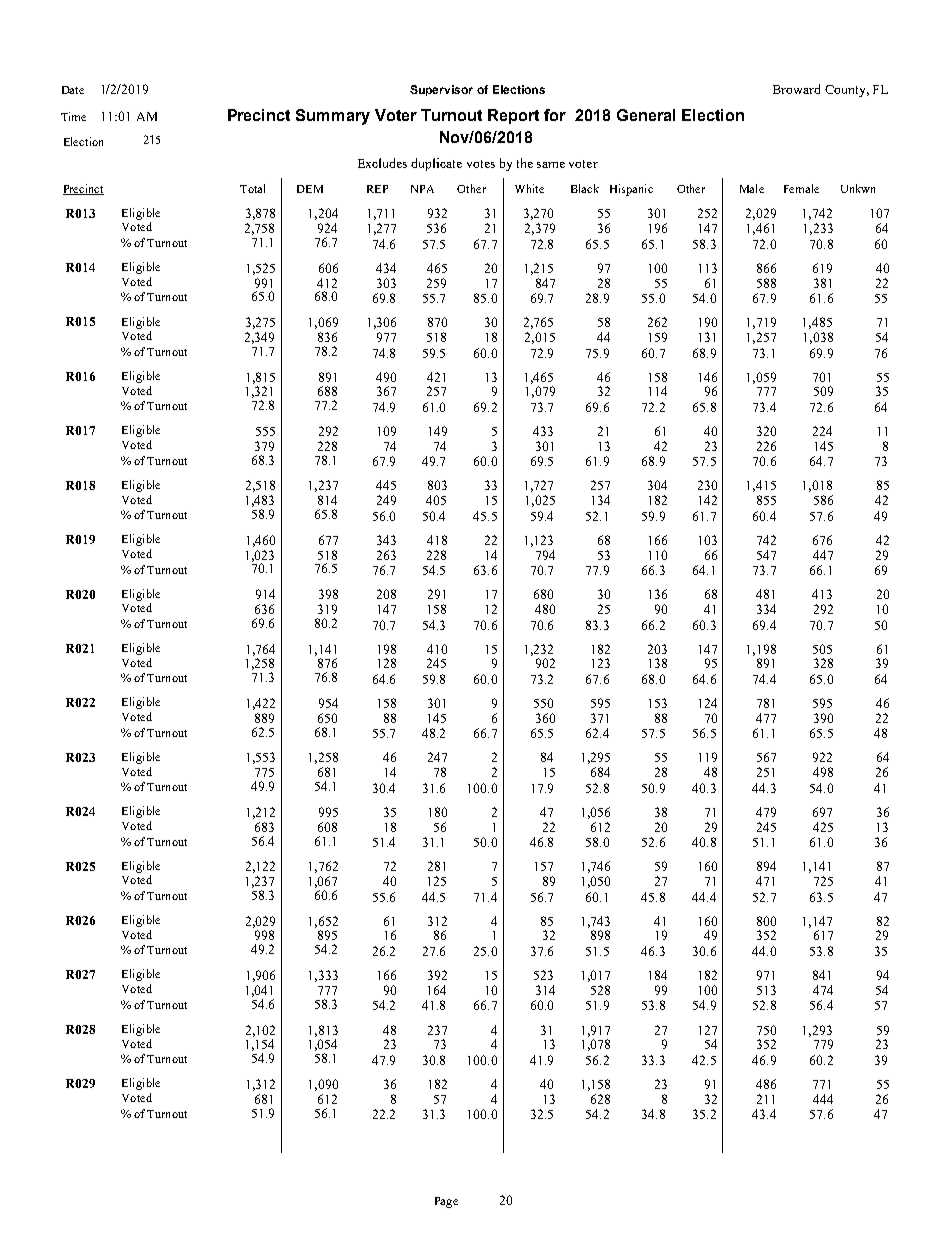 Image resolution: width=952 pixels, height=1233 pixels. What do you see at coordinates (481, 164) in the image?
I see `votes` at bounding box center [481, 164].
